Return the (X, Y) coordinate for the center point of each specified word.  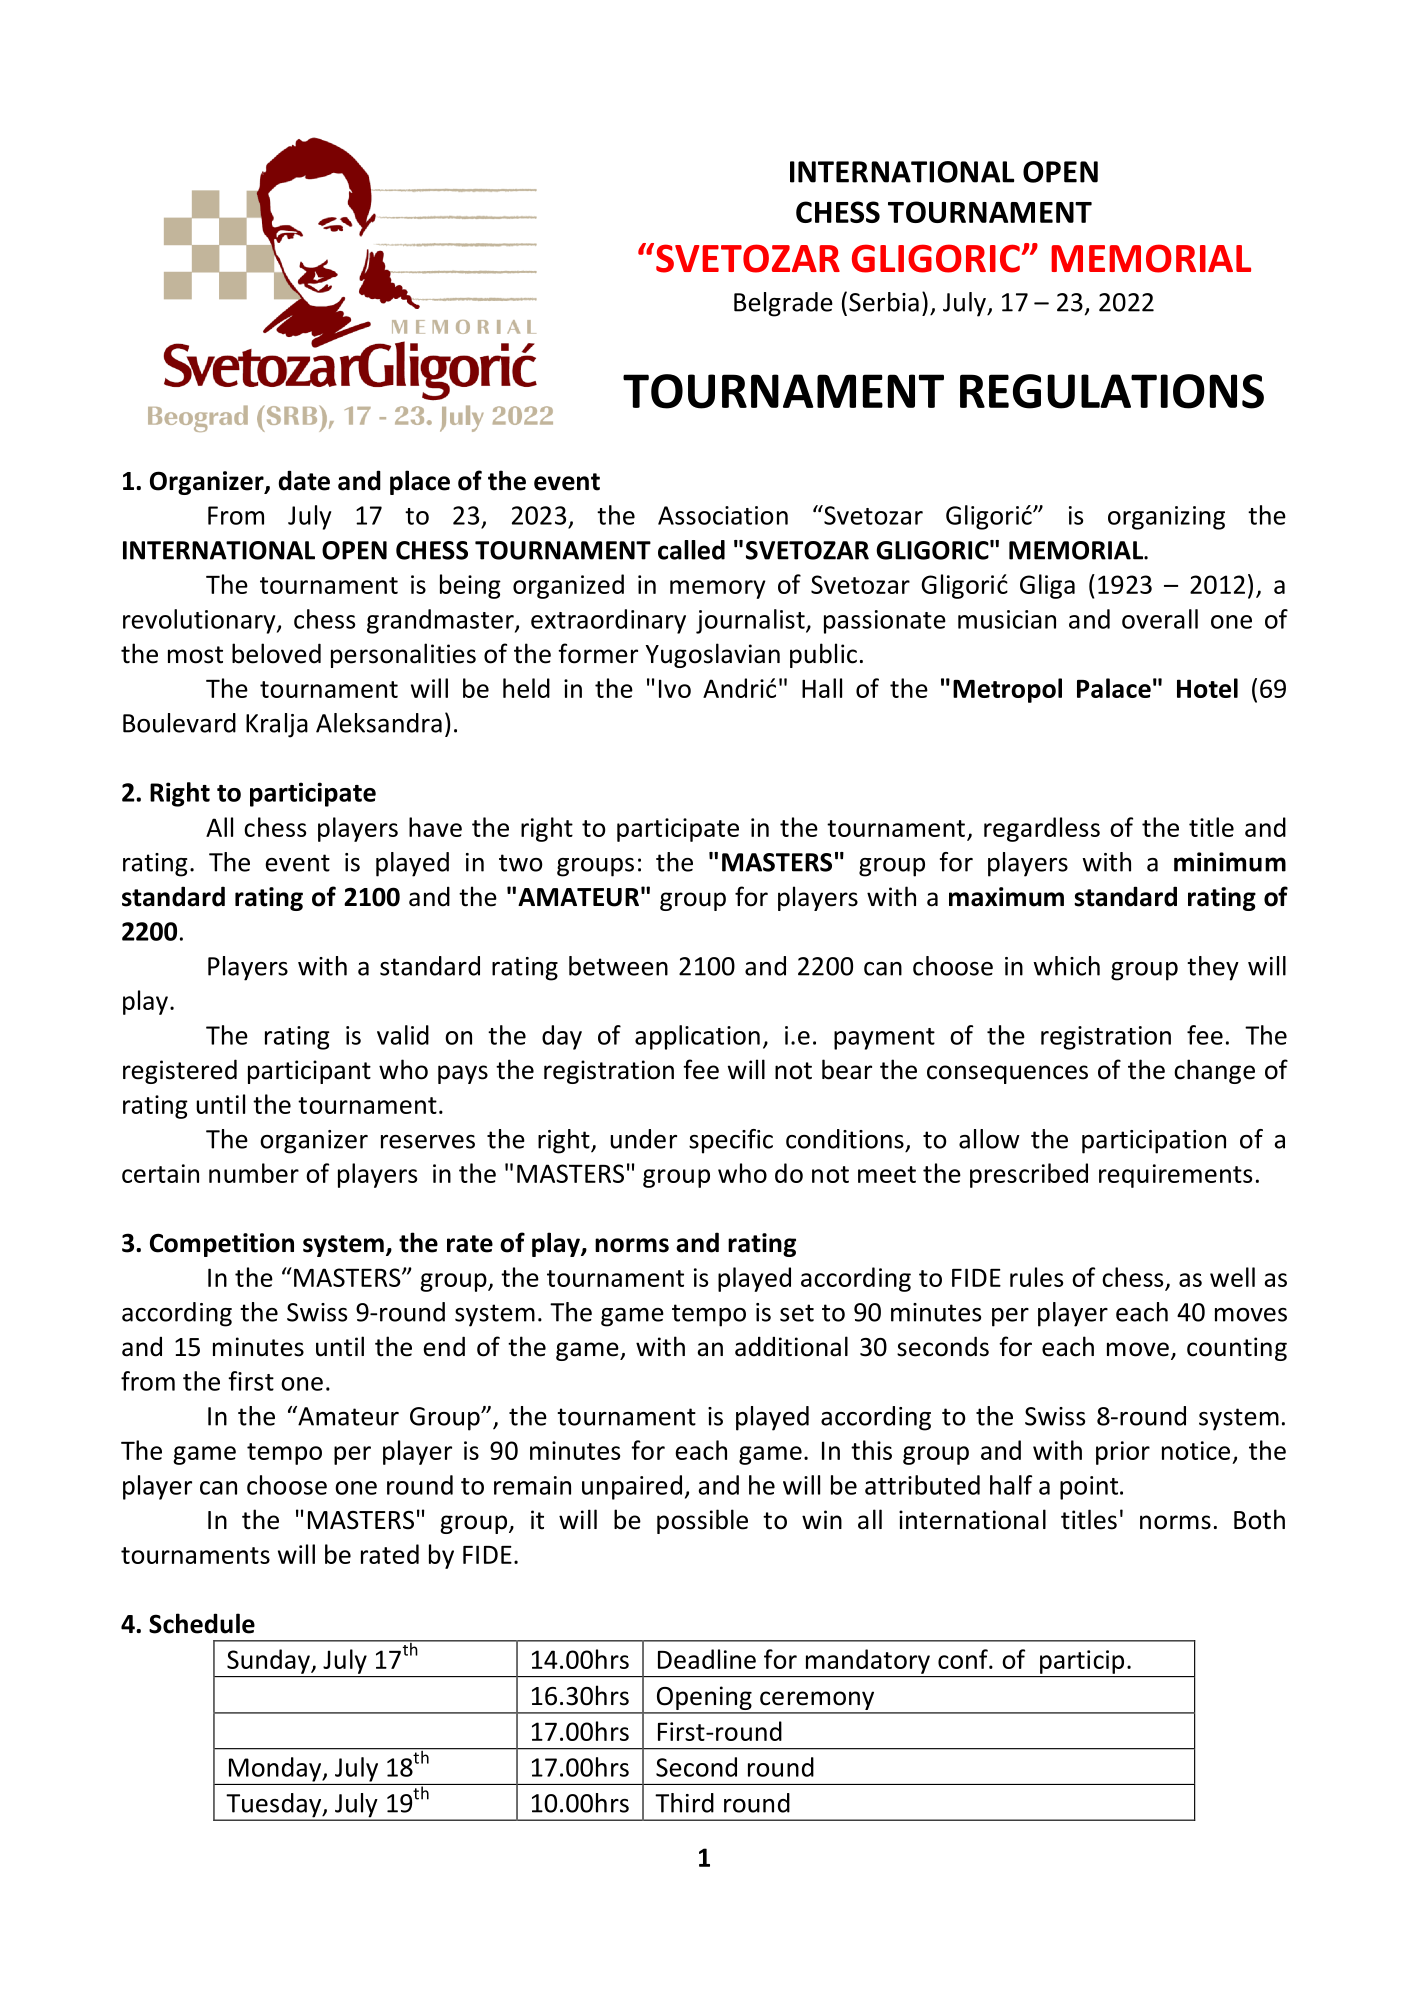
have (435, 827)
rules (1036, 1277)
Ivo (675, 688)
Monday (276, 1769)
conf (964, 1659)
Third (684, 1803)
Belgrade (783, 304)
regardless (1042, 829)
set (797, 1313)
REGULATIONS (1112, 391)
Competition (222, 1245)
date (304, 480)
